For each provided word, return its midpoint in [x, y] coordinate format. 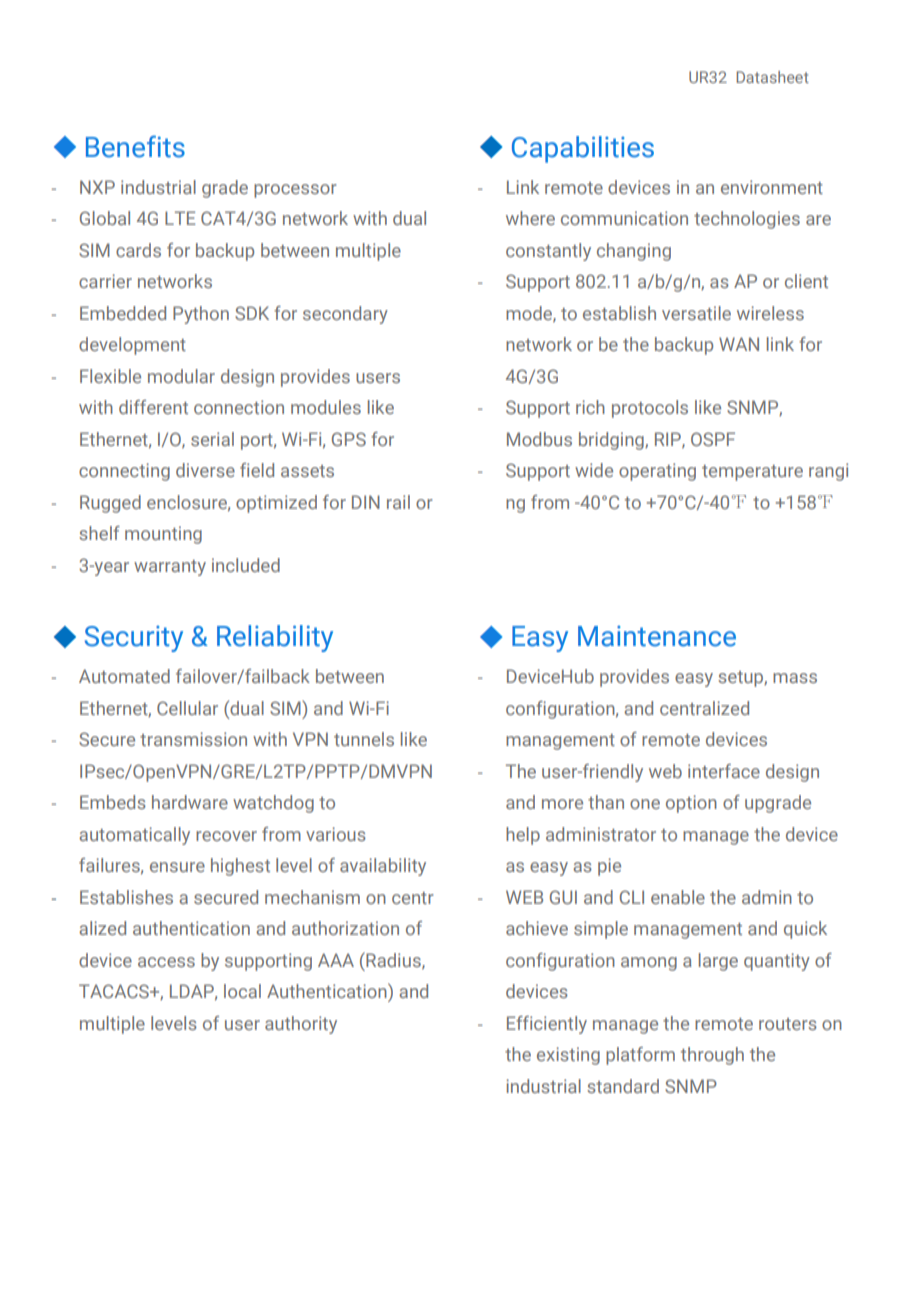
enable [678, 897]
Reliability [275, 638]
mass [795, 678]
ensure [177, 867]
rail [398, 502]
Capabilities [583, 149]
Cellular [187, 708]
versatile [696, 313]
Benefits [135, 146]
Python [201, 315]
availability [383, 867]
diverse [205, 470]
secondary [345, 315]
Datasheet [772, 77]
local [242, 991]
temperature [752, 473]
